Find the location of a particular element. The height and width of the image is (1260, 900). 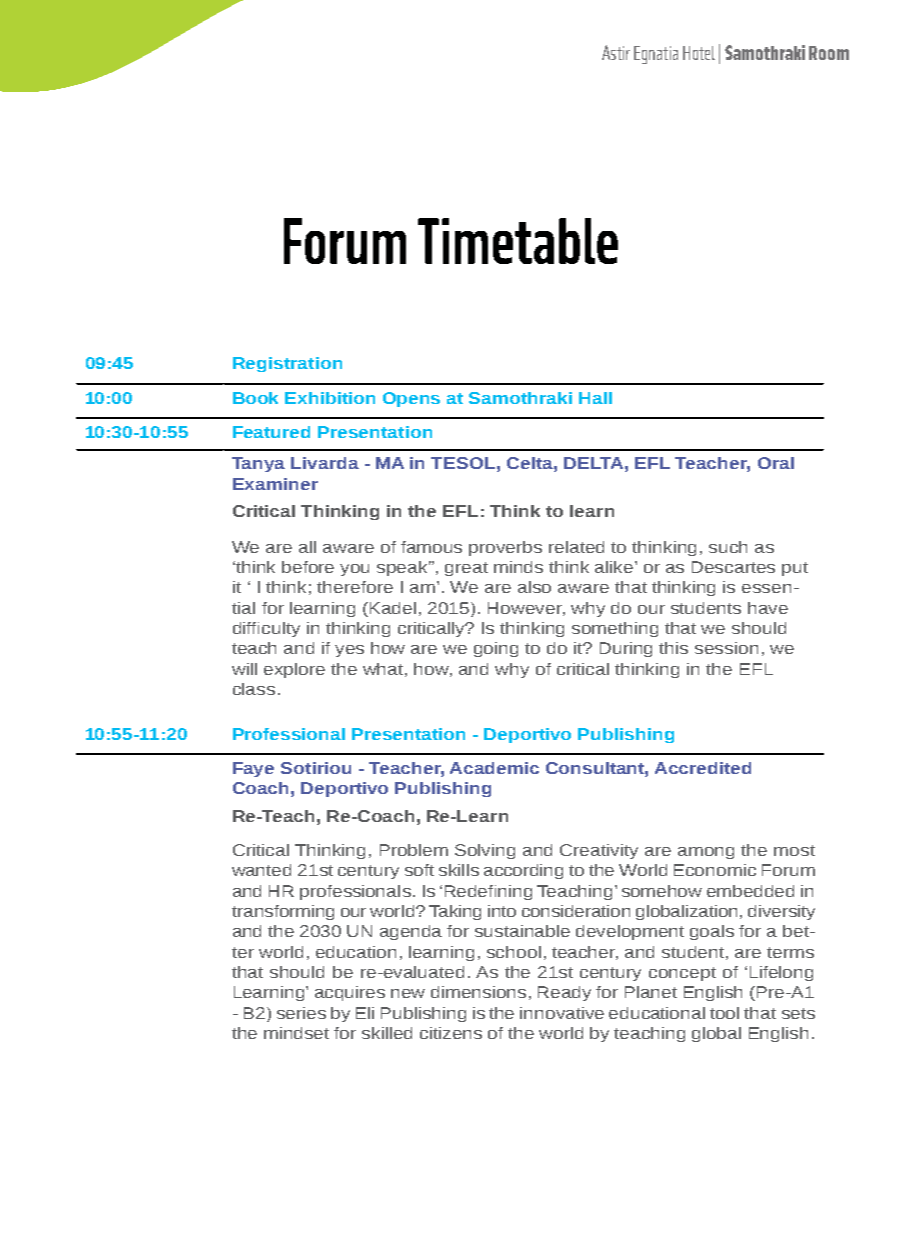

Hotel is located at coordinates (699, 53).
